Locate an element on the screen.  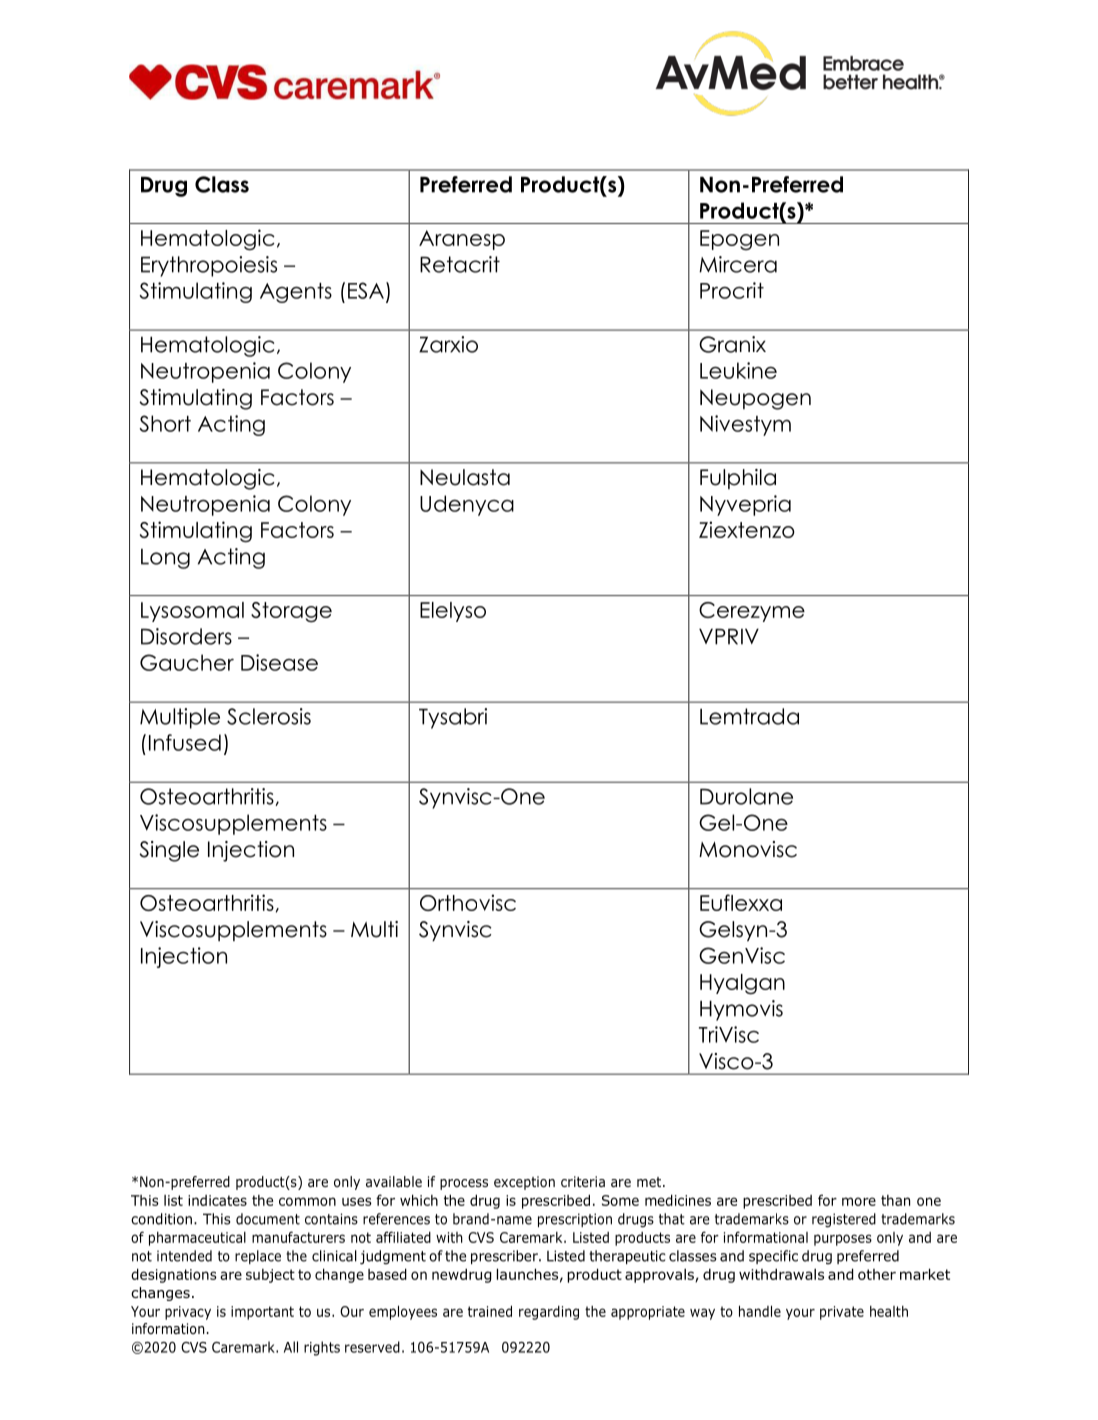
ESA is located at coordinates (366, 290).
